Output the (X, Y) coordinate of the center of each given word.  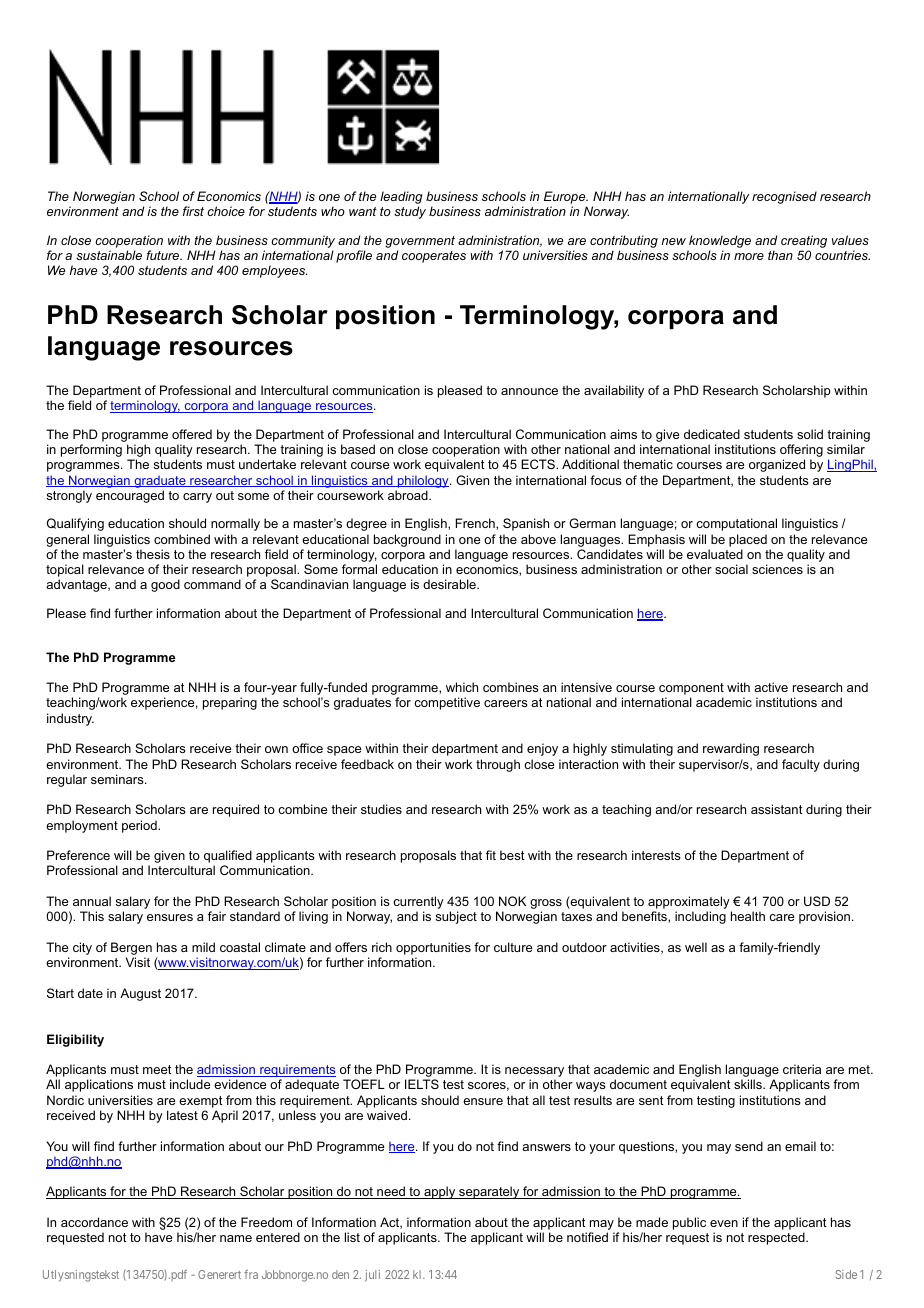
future (164, 255)
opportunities (433, 948)
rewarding (731, 749)
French (476, 524)
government (420, 242)
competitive (447, 703)
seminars (118, 779)
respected (777, 1238)
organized (777, 465)
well (696, 947)
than (780, 255)
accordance (94, 1222)
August (140, 994)
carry (197, 498)
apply (440, 1192)
